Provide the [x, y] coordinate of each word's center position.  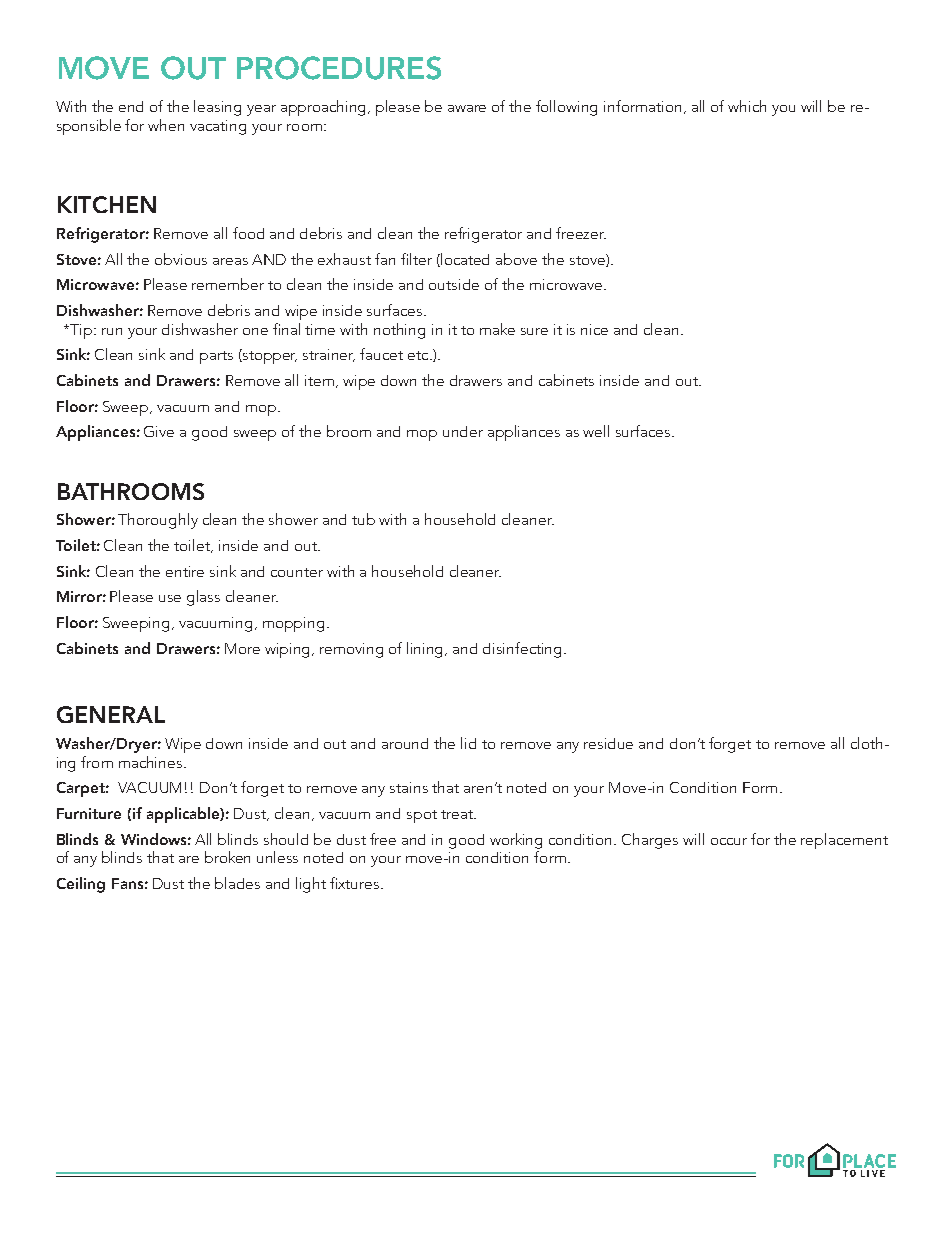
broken [227, 857]
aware [467, 108]
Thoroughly [158, 521]
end [131, 106]
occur [729, 841]
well [596, 431]
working [516, 841]
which [747, 106]
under [463, 431]
